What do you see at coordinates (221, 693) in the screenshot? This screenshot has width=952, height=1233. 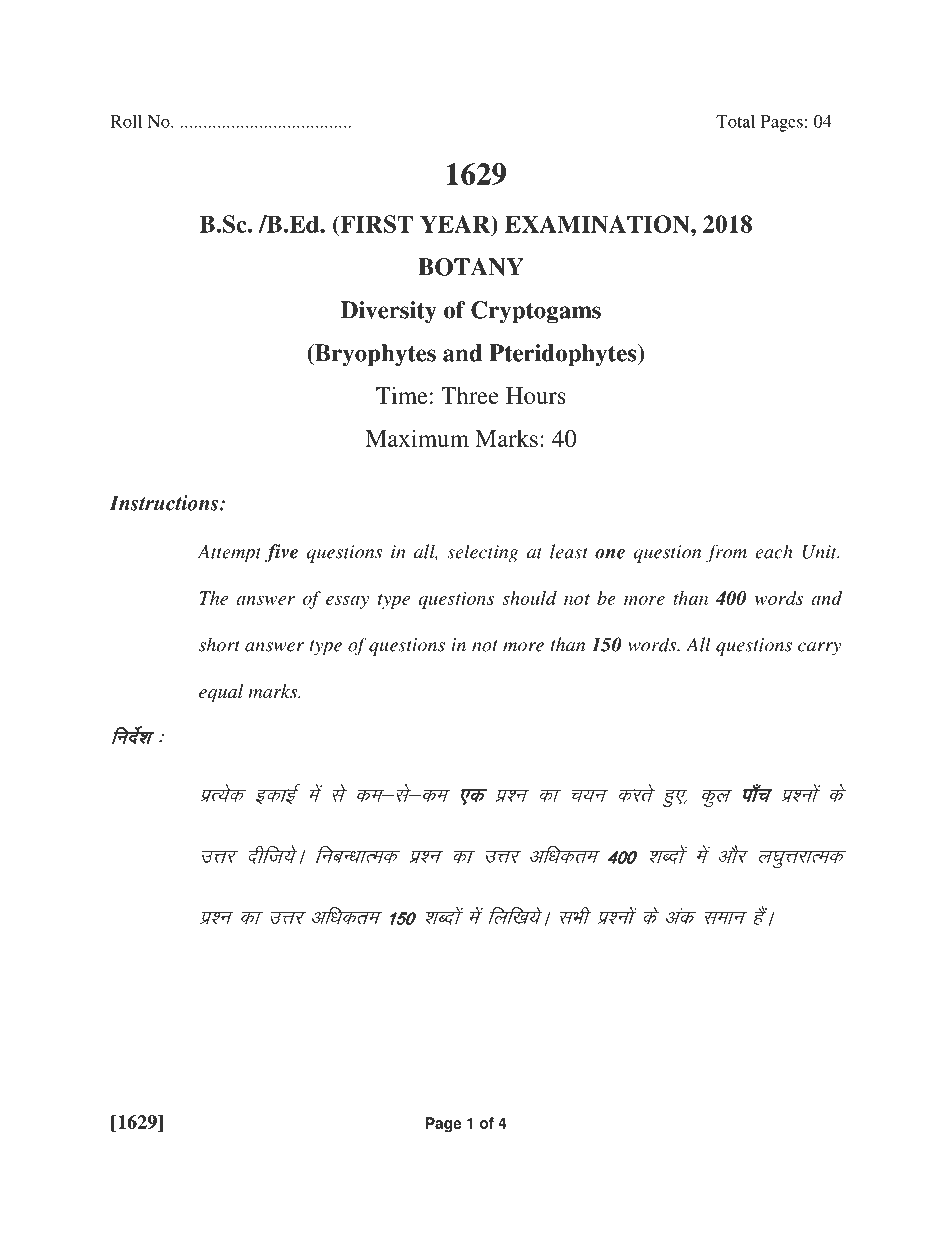 I see `equal` at bounding box center [221, 693].
